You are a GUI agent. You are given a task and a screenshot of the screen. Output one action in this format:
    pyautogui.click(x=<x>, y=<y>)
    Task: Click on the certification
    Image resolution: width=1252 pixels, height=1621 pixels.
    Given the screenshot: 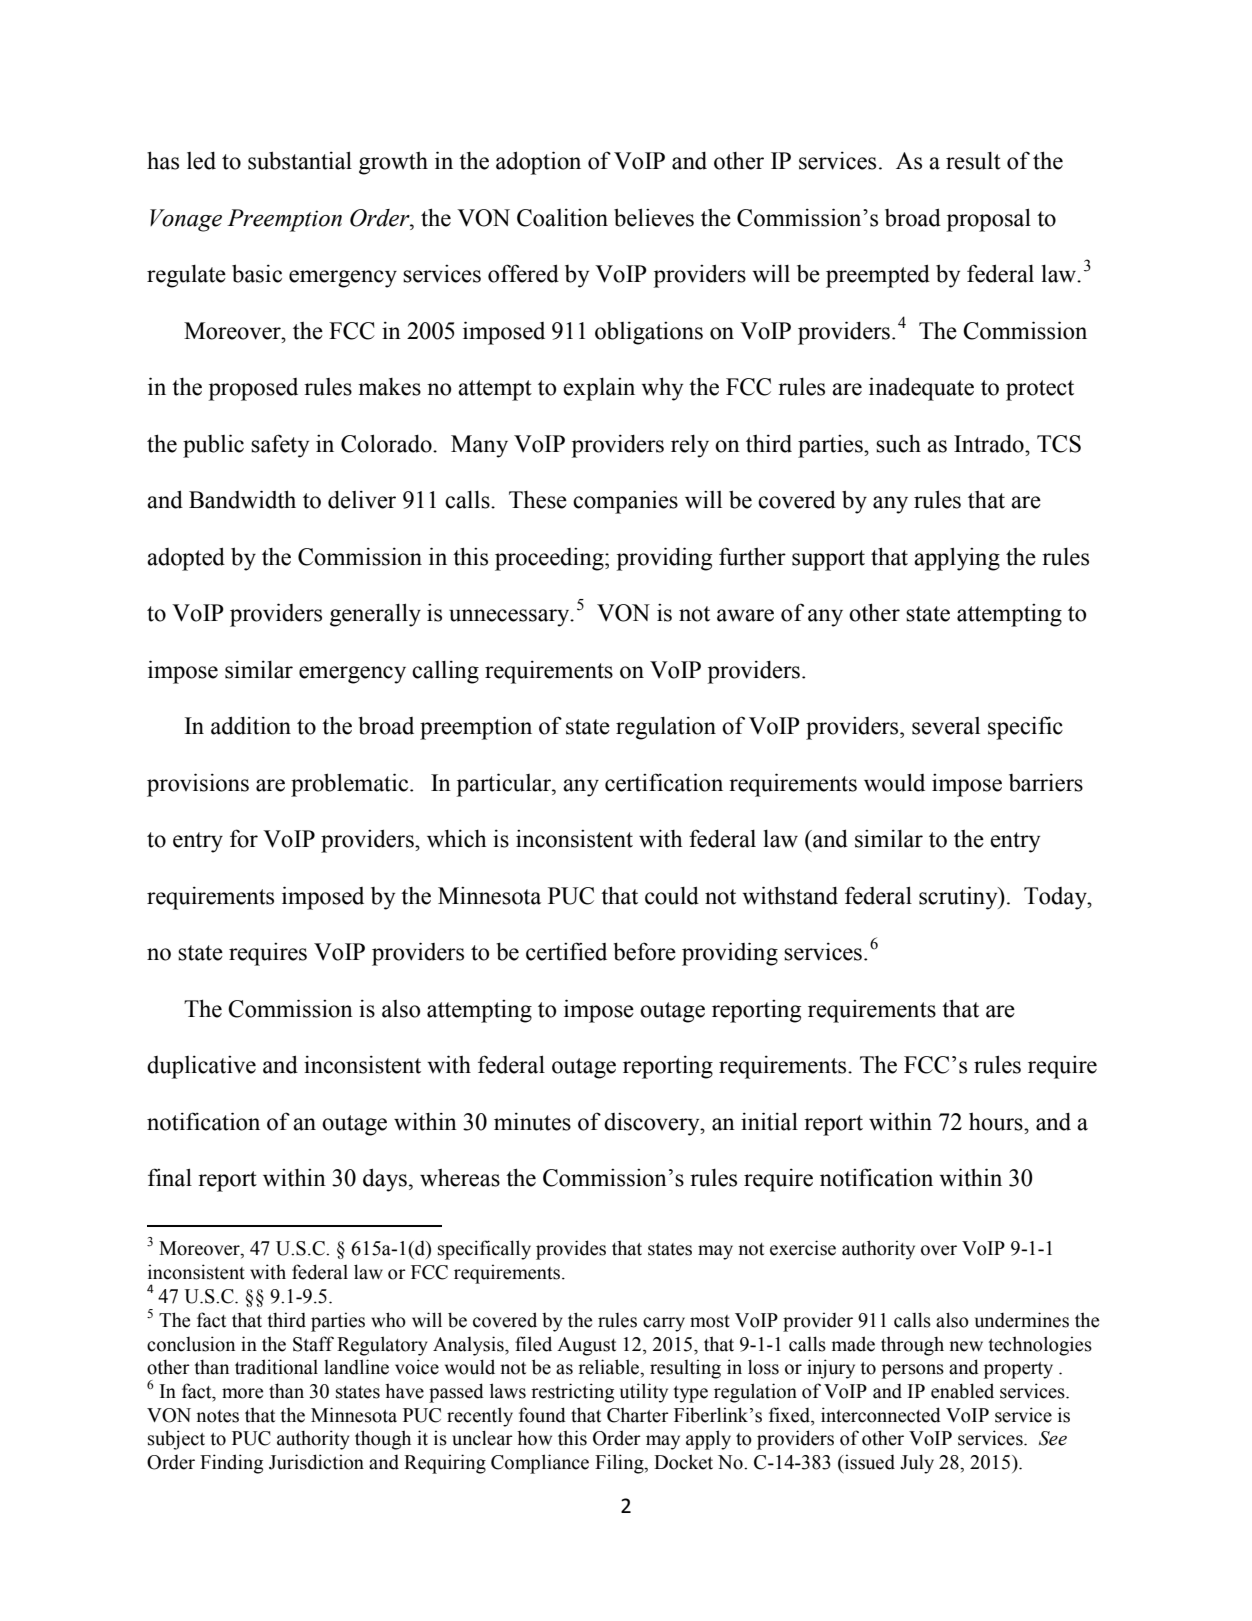 What is the action you would take?
    pyautogui.click(x=664, y=782)
